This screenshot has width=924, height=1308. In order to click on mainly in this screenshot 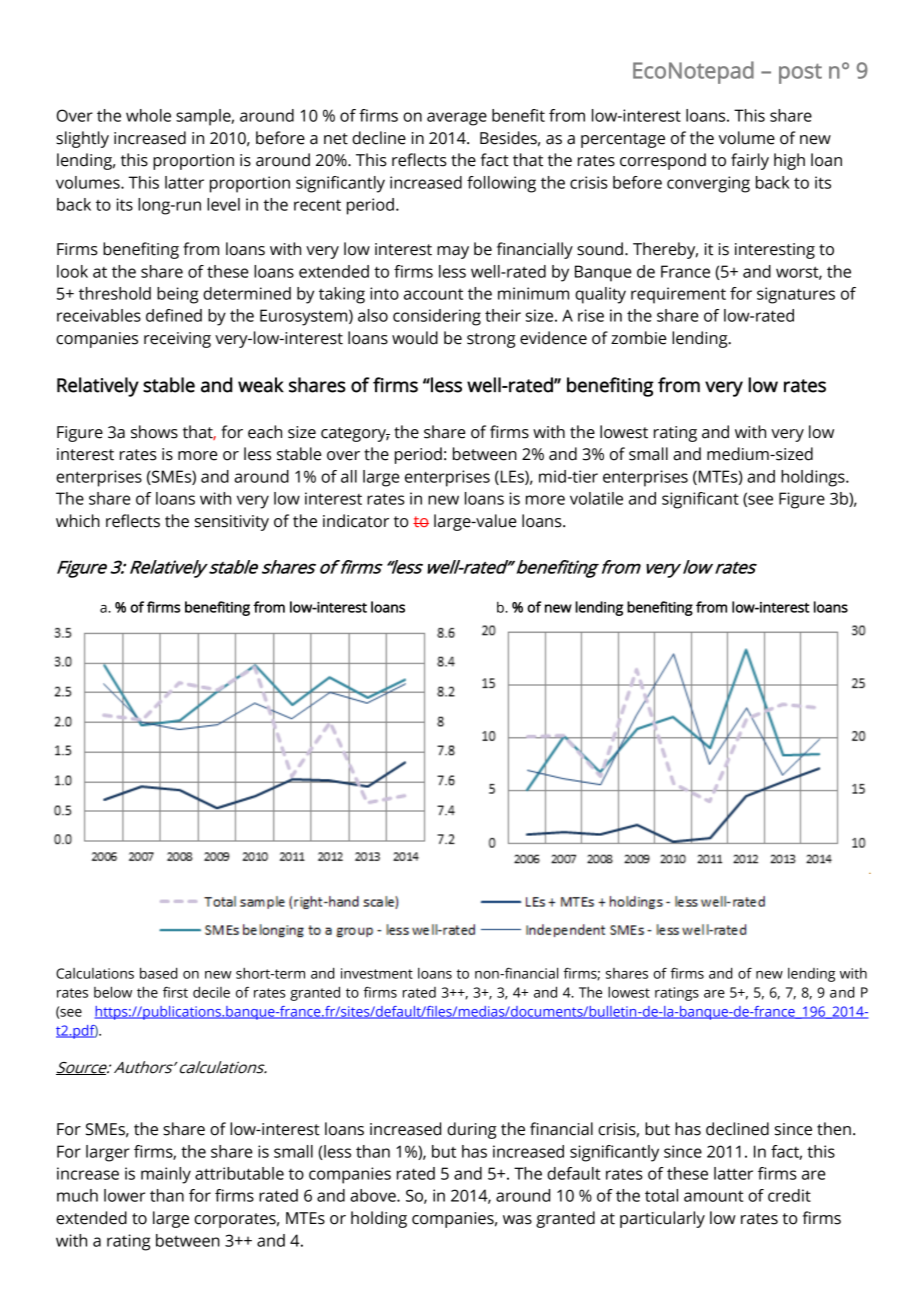, I will do `click(166, 1175)`.
